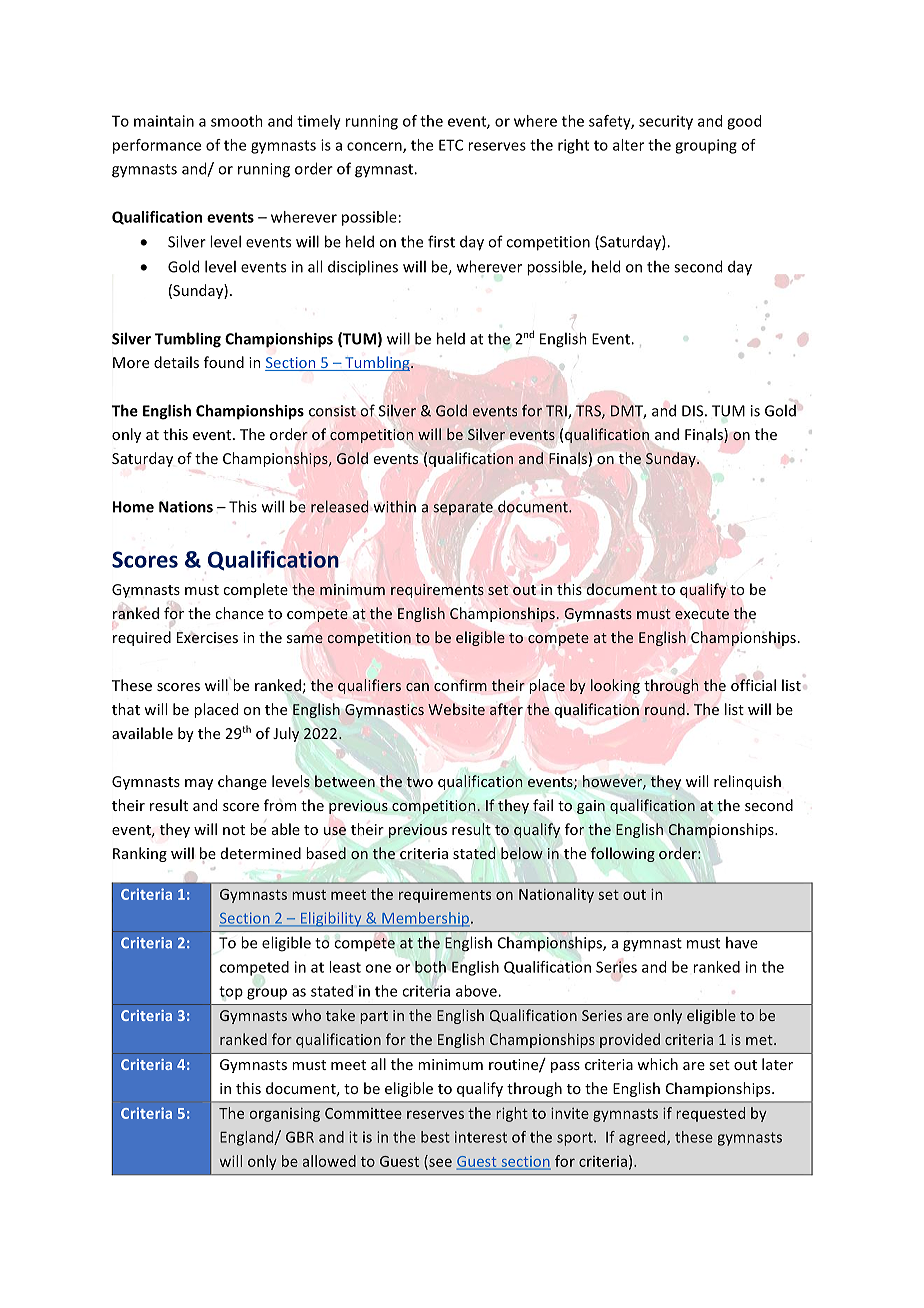  Describe the element at coordinates (460, 685) in the document. I see `confirm` at that location.
